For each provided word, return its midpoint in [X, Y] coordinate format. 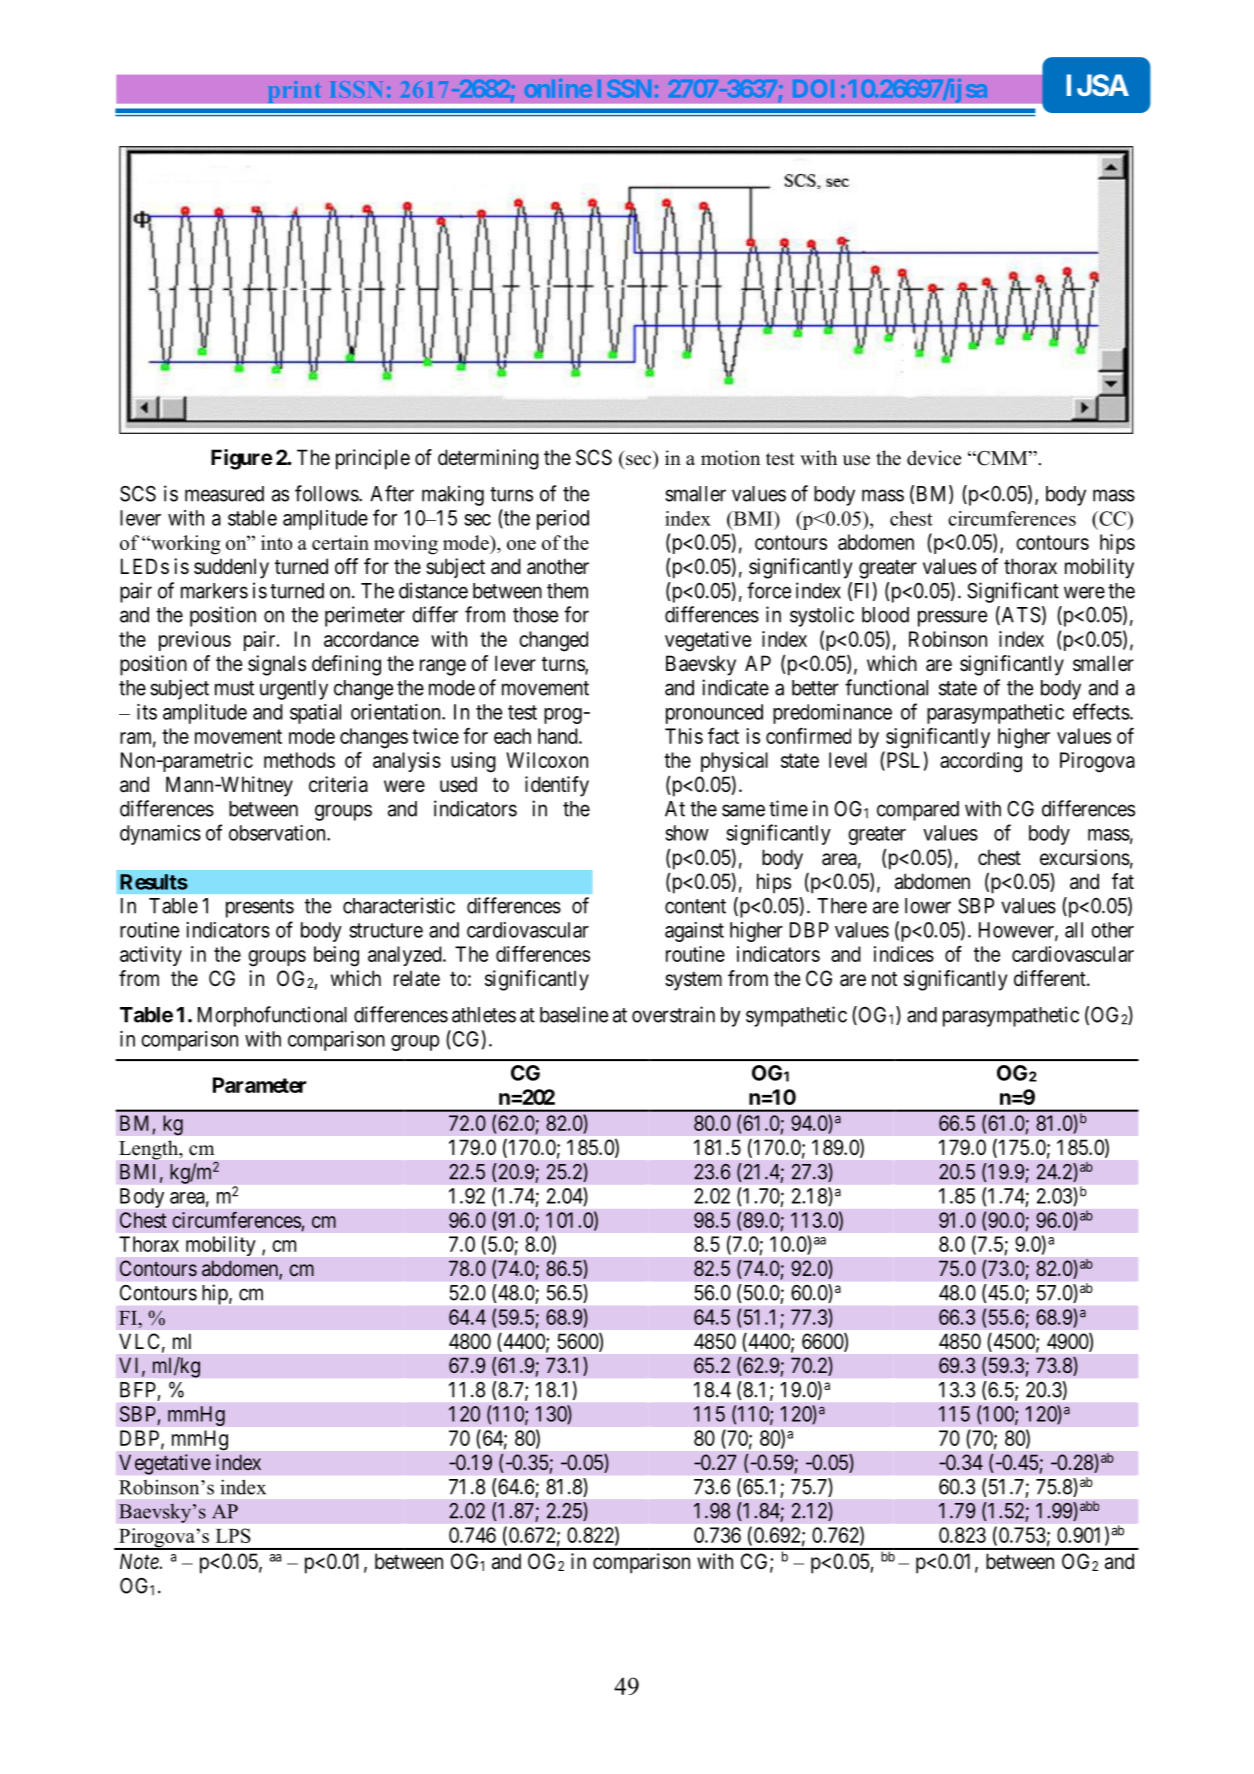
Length [150, 1150]
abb [1089, 1506]
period [563, 520]
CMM [1002, 458]
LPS [233, 1535]
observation [278, 833]
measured [224, 494]
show [687, 833]
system [693, 981]
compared [918, 811]
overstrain [673, 1014]
